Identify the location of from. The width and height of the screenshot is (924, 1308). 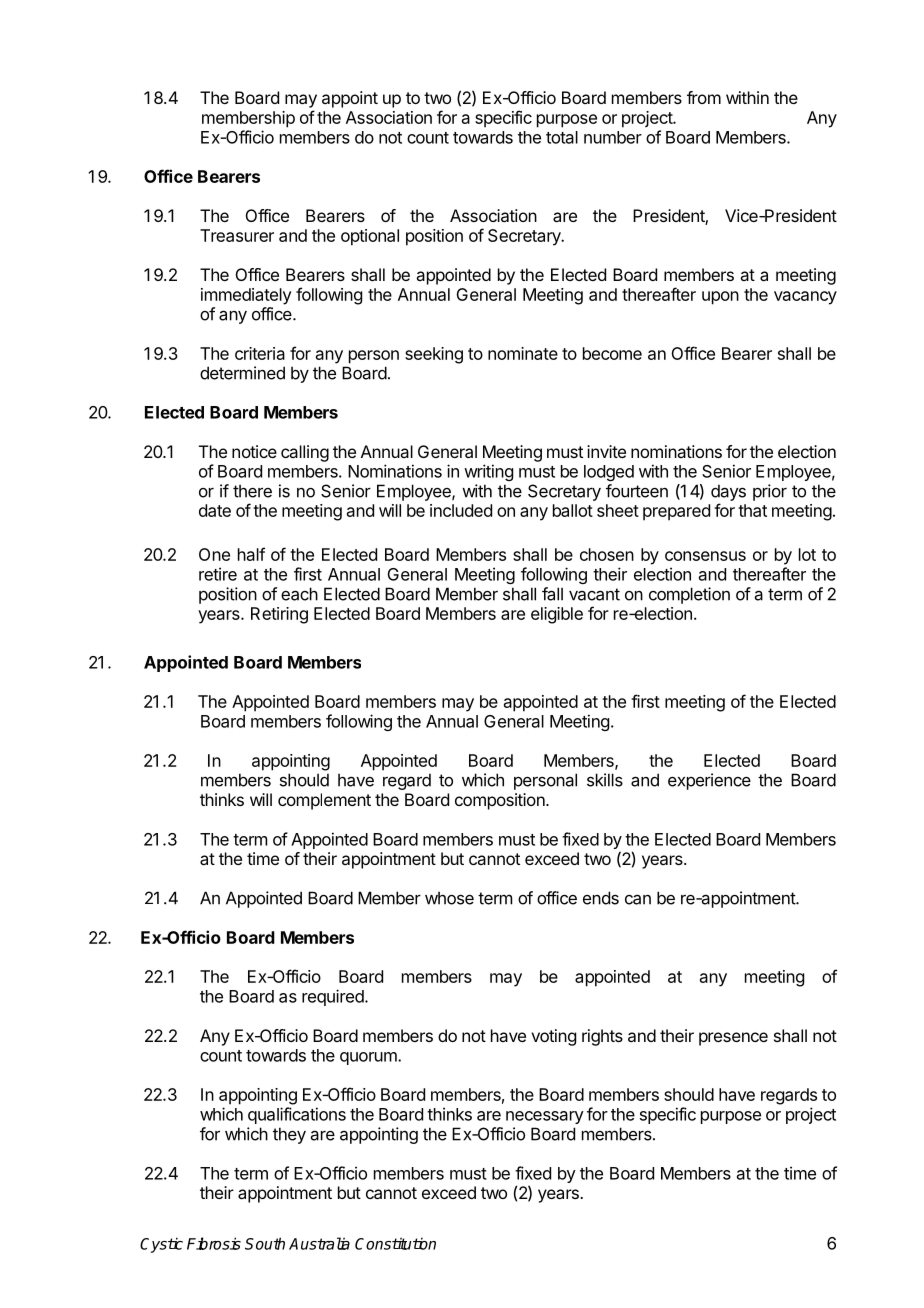
(704, 97).
